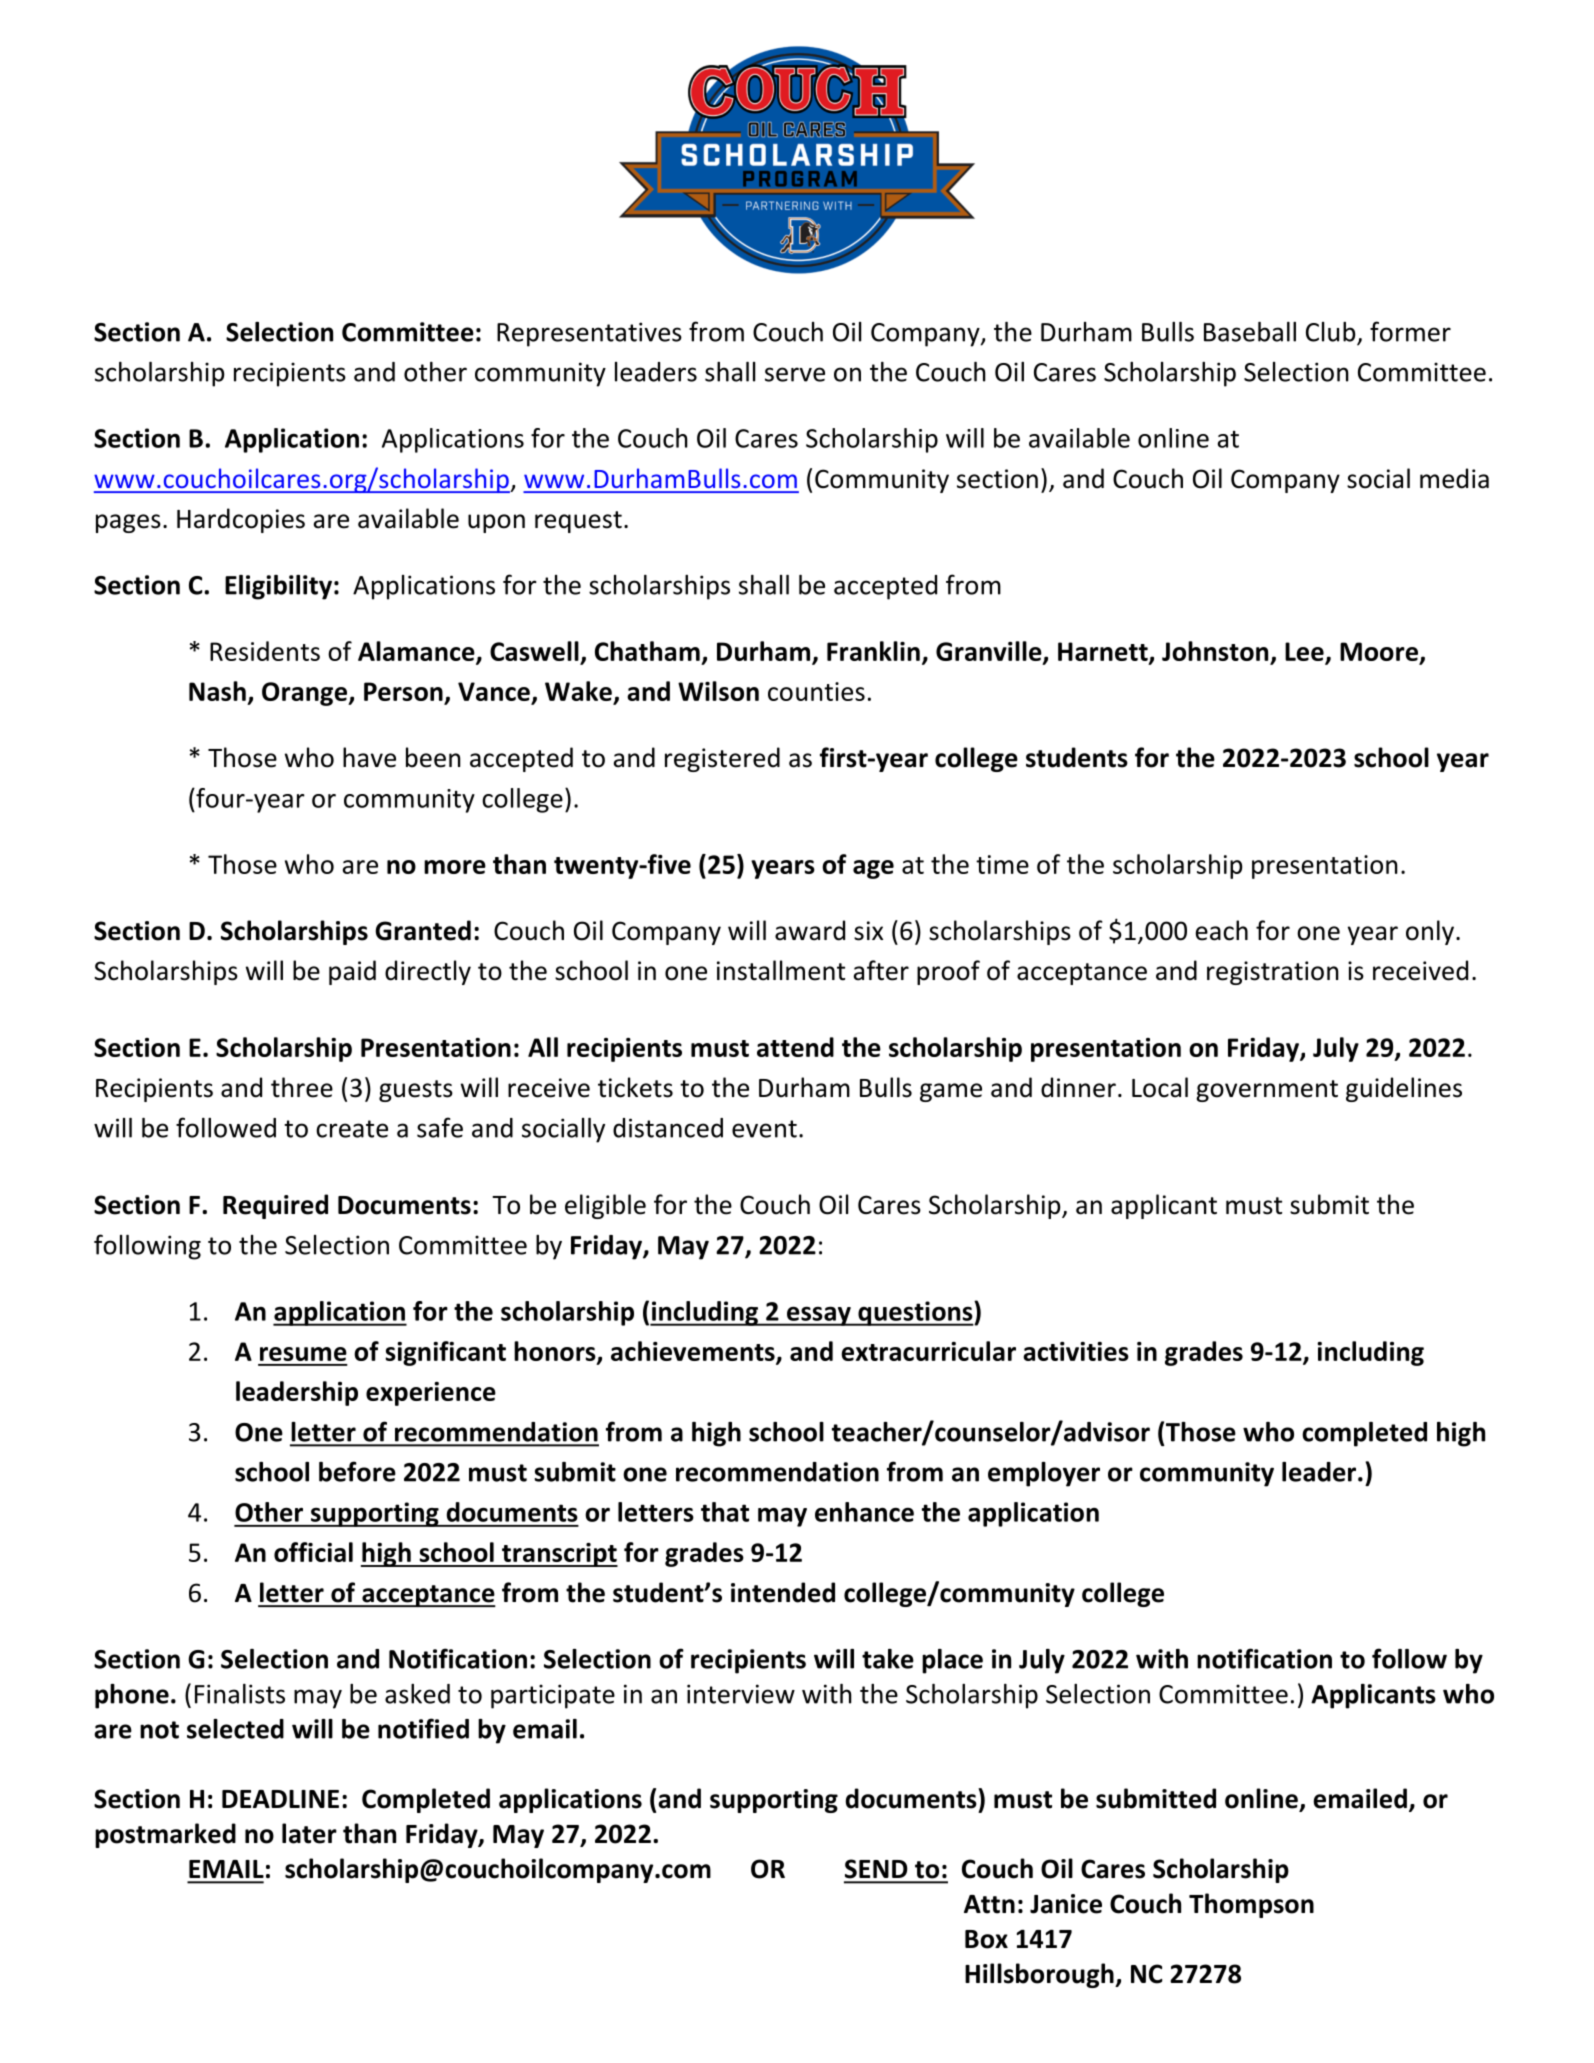 The image size is (1594, 2063). I want to click on pages, so click(128, 523).
